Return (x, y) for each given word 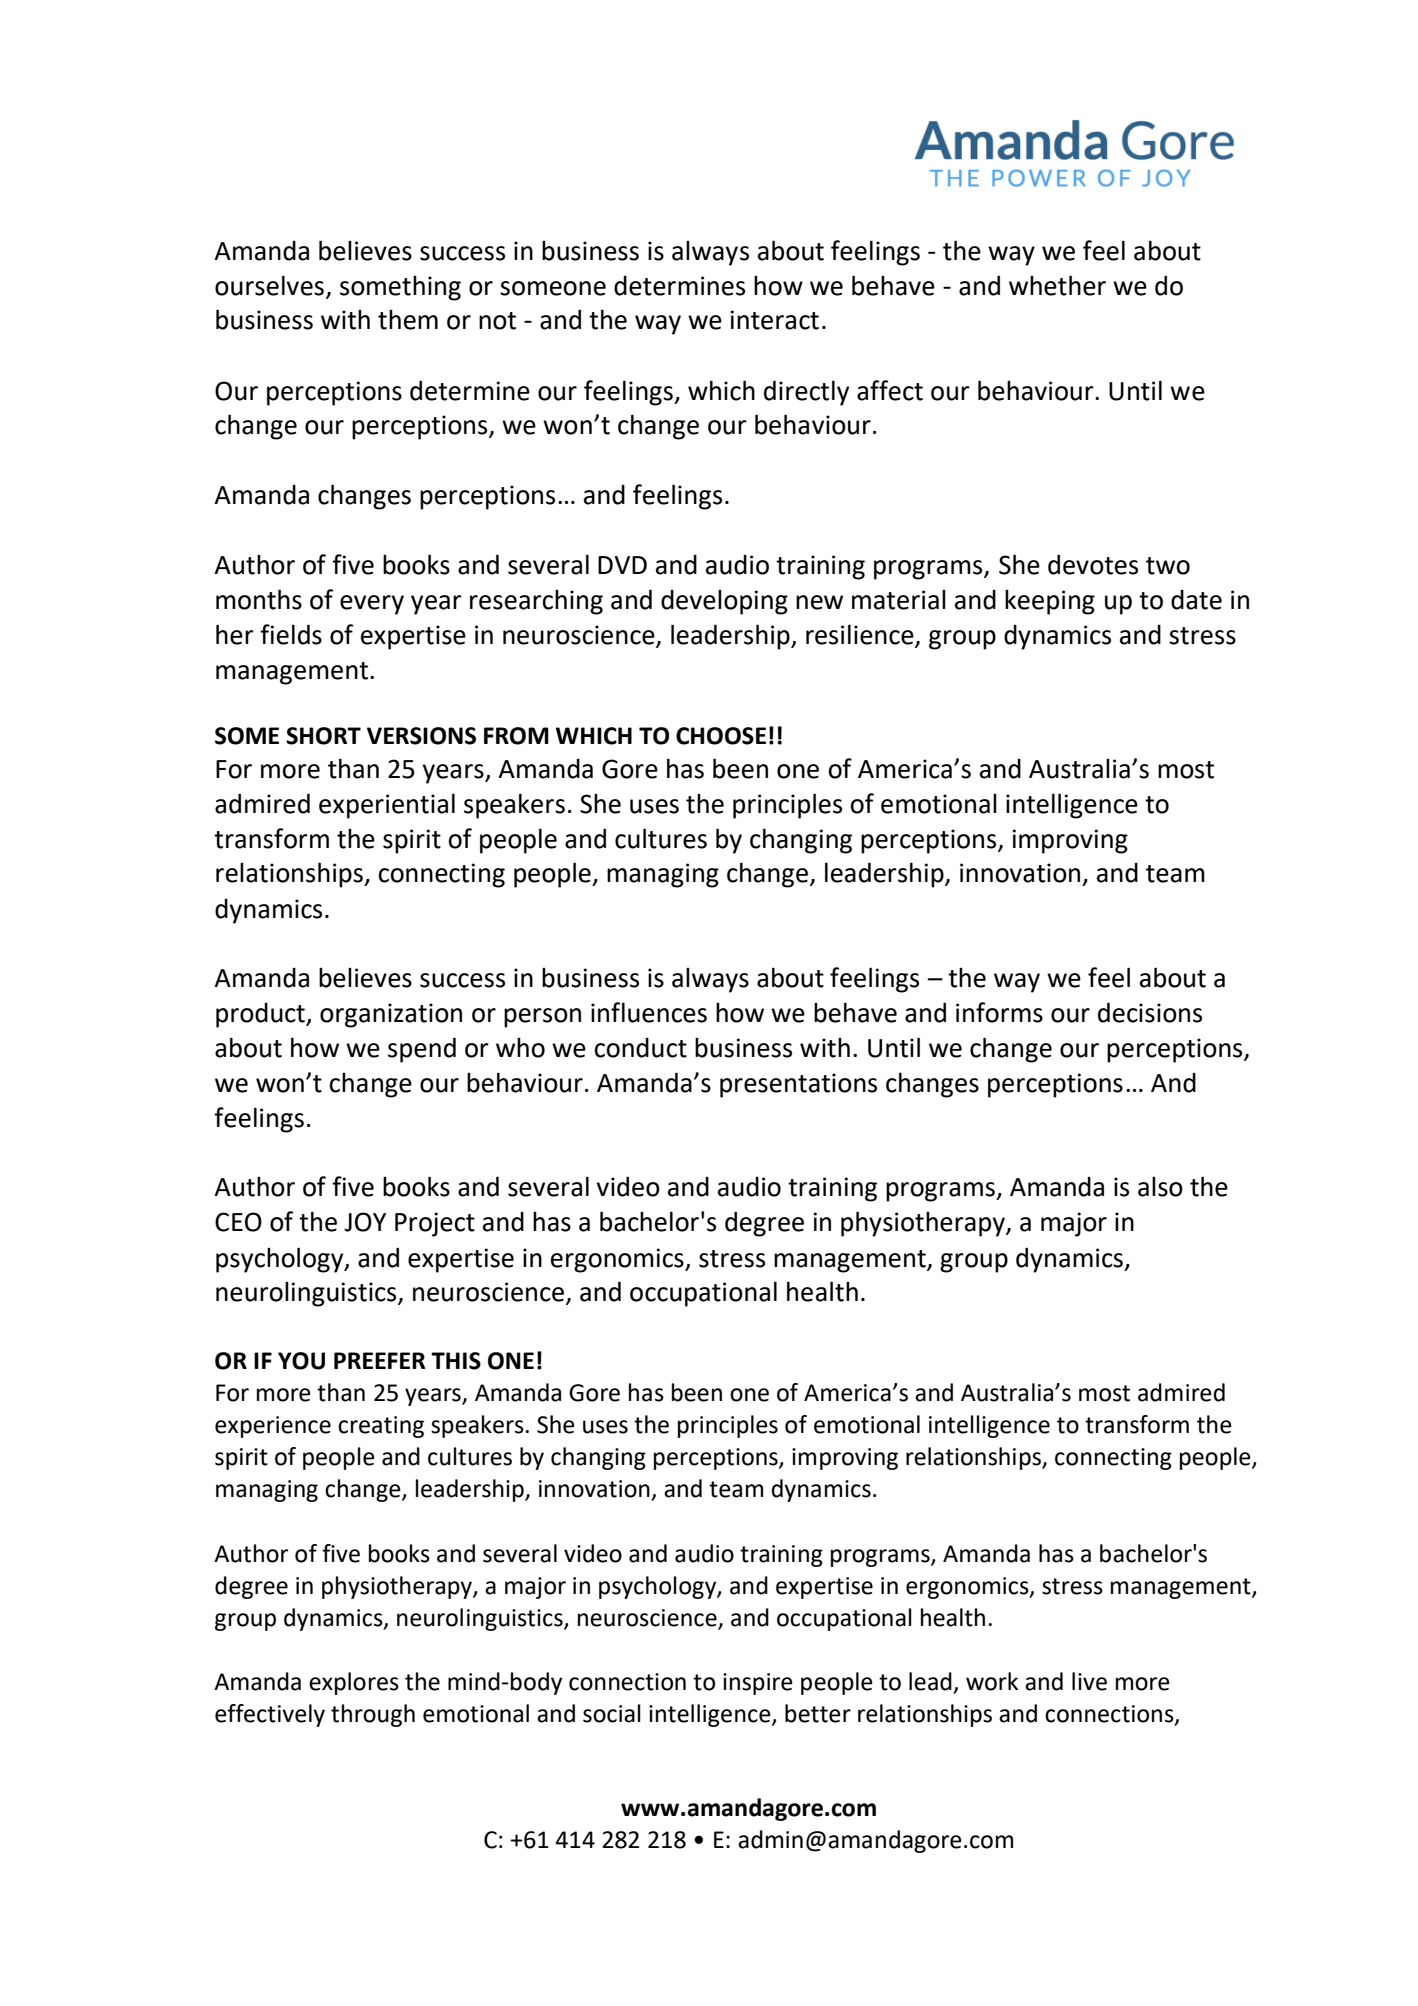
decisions (1150, 1012)
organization (391, 1015)
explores (354, 1683)
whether (1057, 285)
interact (774, 320)
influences (649, 1012)
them (408, 320)
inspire (758, 1684)
